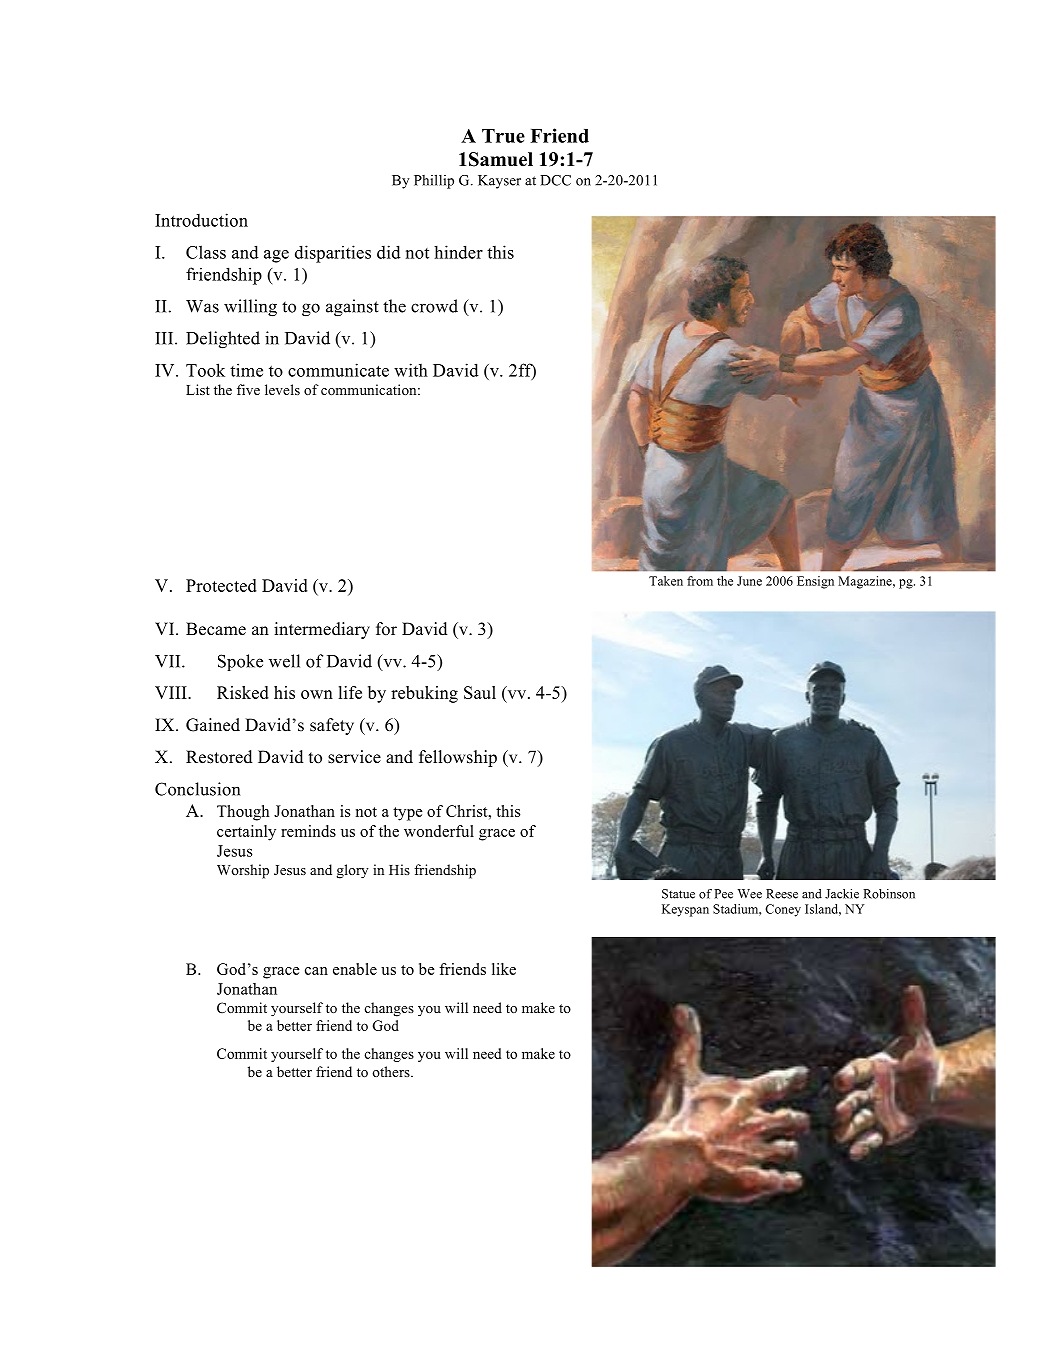 This screenshot has width=1050, height=1359. What do you see at coordinates (555, 180) in the screenshot?
I see `DCC` at bounding box center [555, 180].
